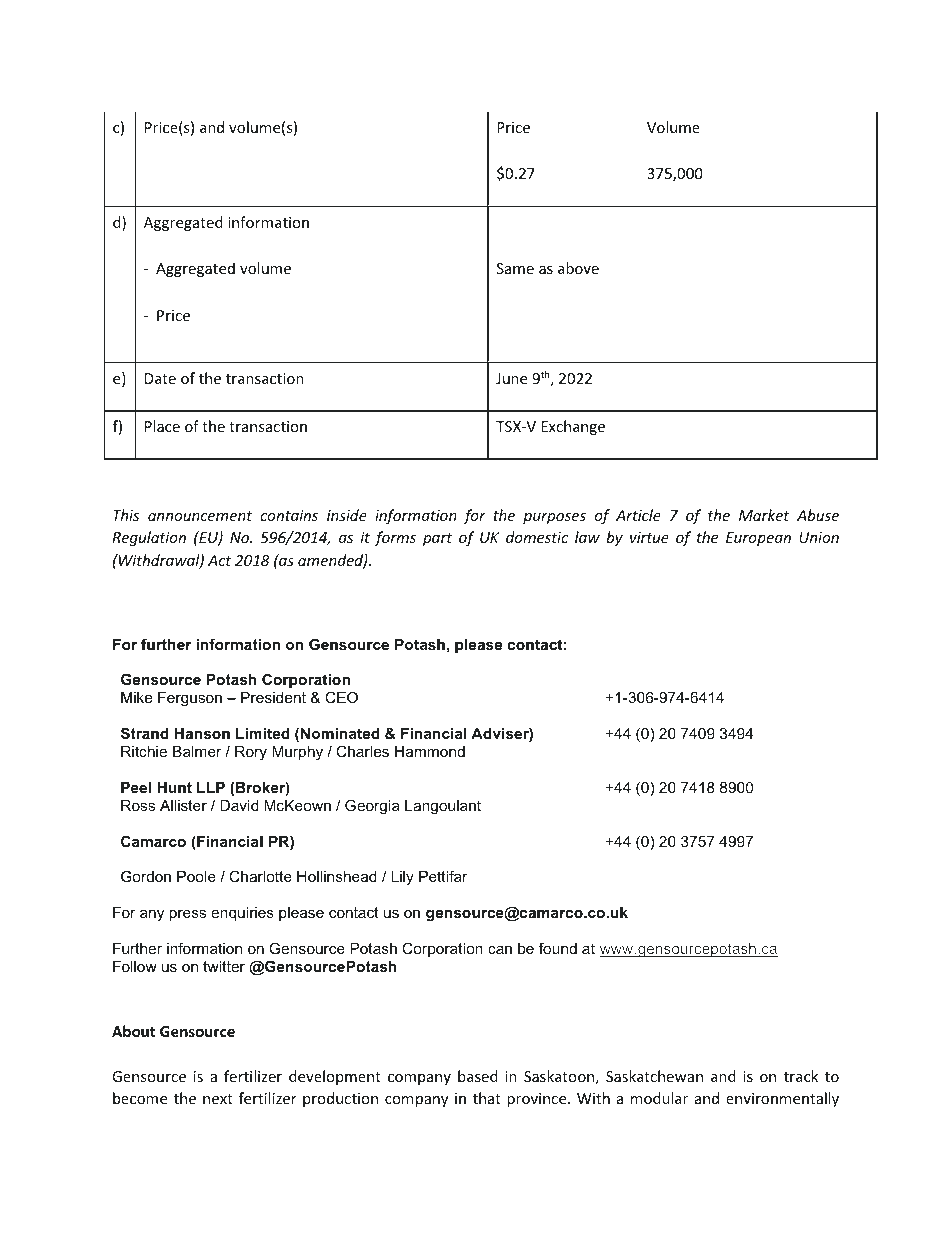 Image resolution: width=952 pixels, height=1233 pixels. What do you see at coordinates (190, 699) in the screenshot?
I see `Ferguson` at bounding box center [190, 699].
